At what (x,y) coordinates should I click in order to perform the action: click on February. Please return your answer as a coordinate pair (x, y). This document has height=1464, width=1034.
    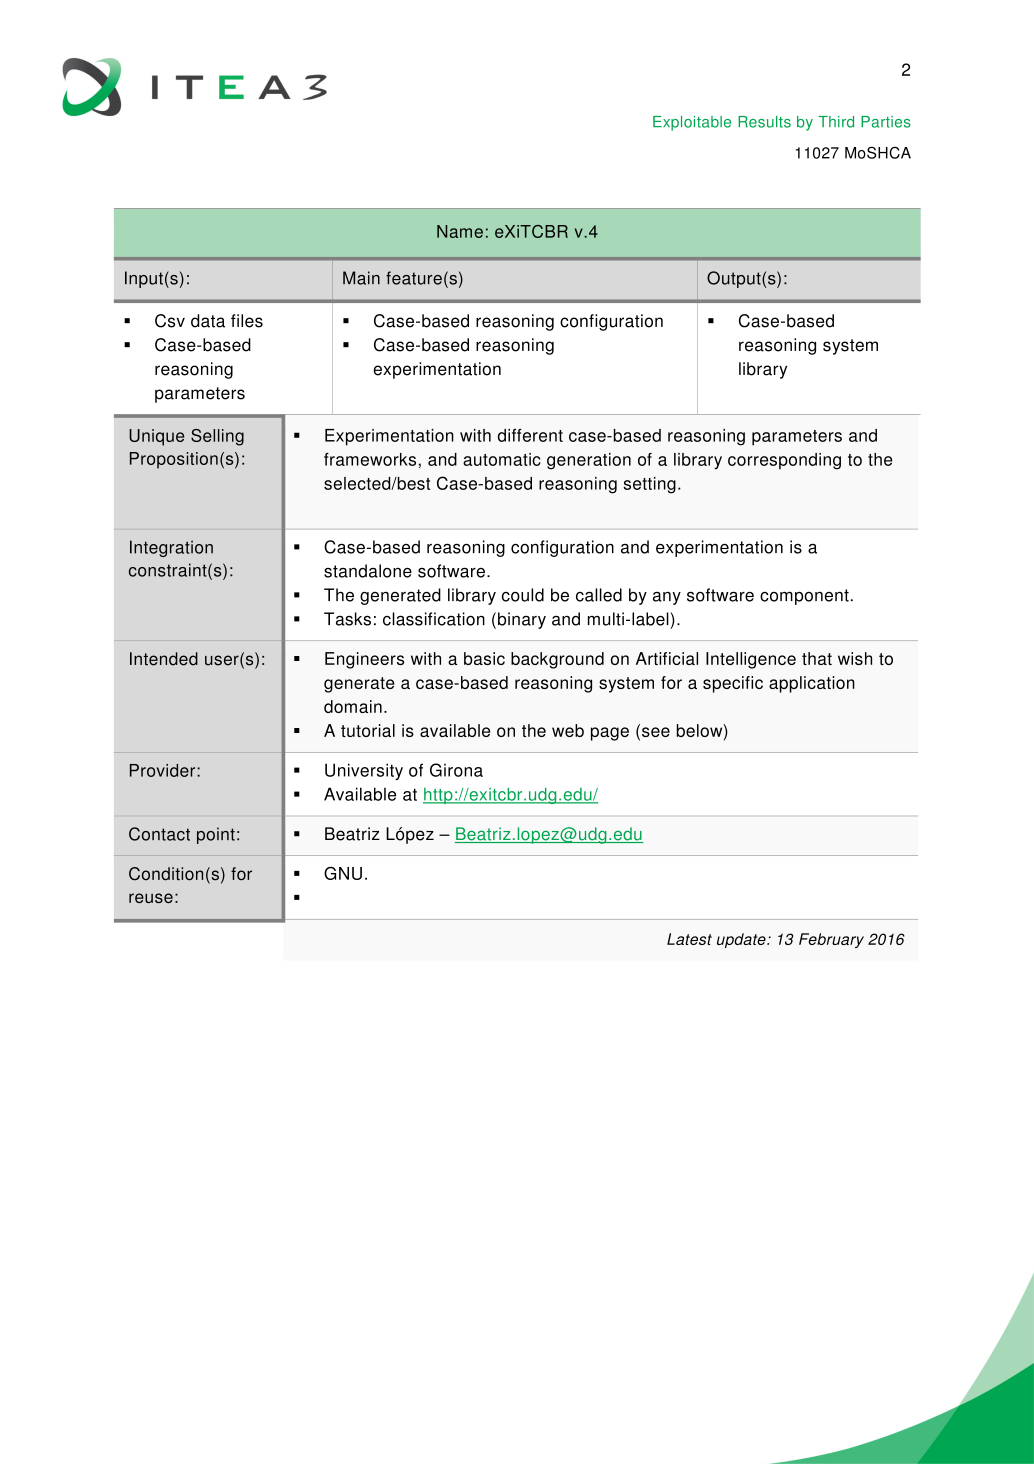
    Looking at the image, I should click on (831, 940).
